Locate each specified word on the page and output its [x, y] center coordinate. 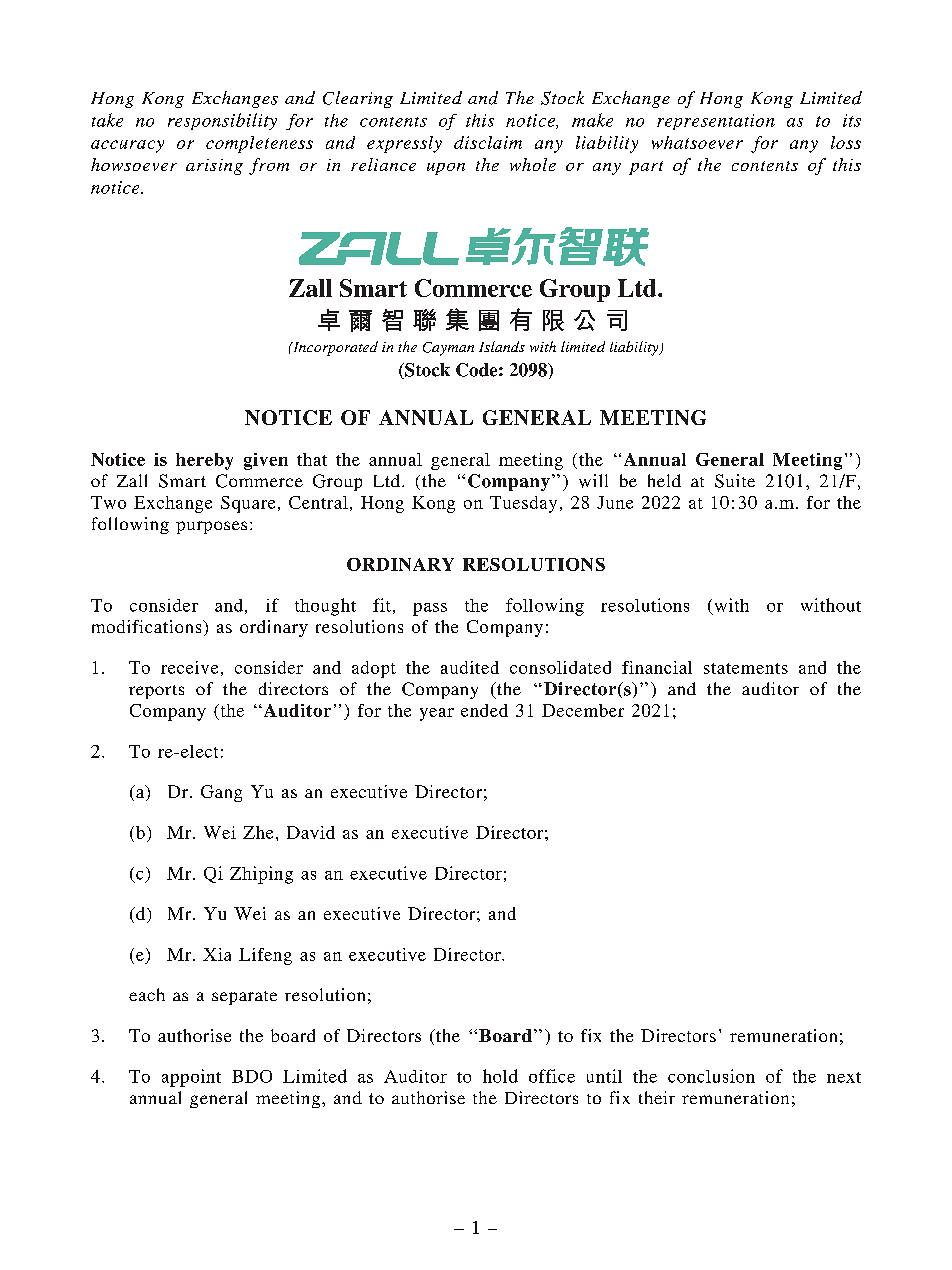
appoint [191, 1078]
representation [716, 122]
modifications [148, 626]
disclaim [488, 142]
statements [746, 668]
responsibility [222, 121]
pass [430, 609]
